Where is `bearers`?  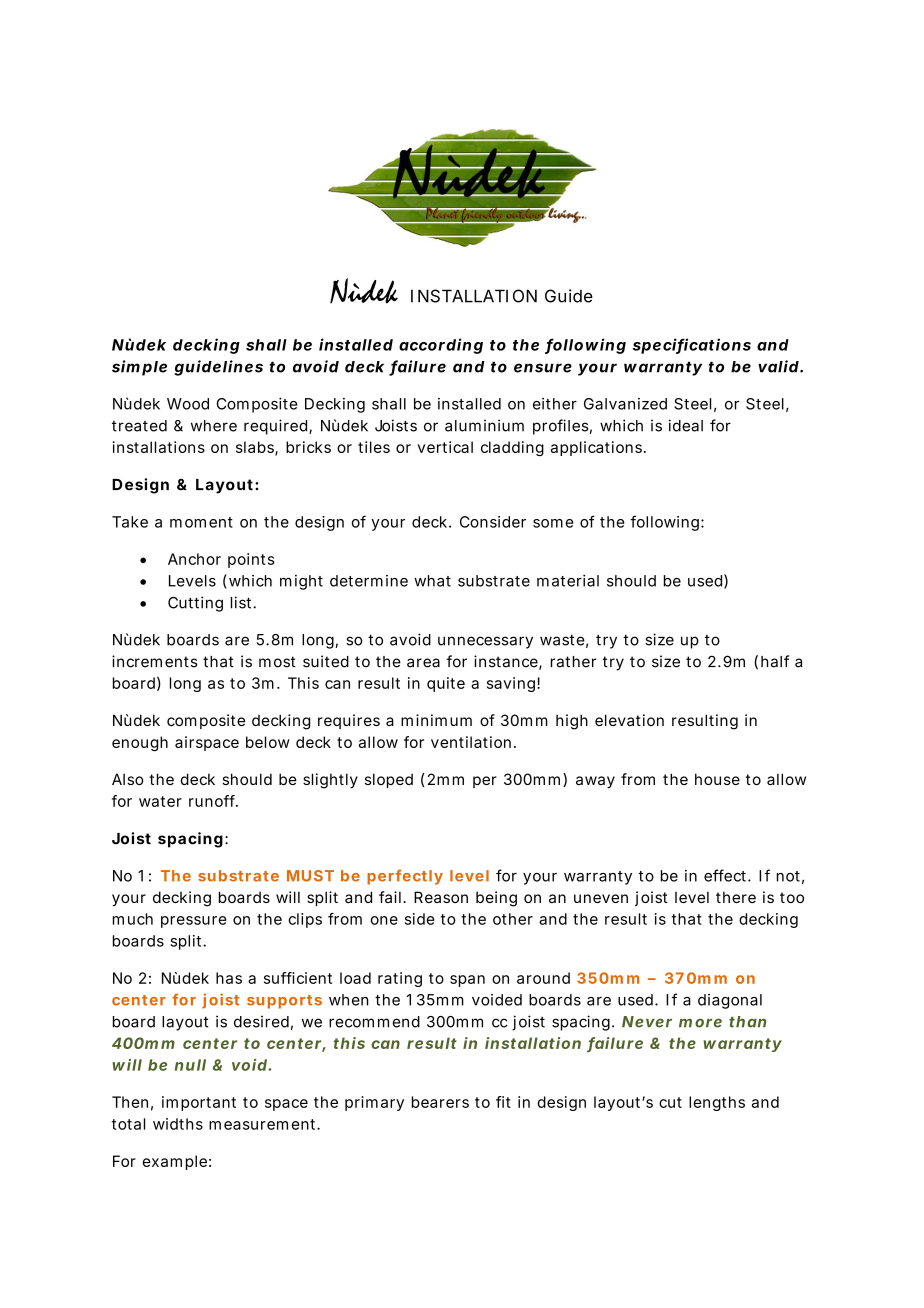
bearers is located at coordinates (440, 1102).
